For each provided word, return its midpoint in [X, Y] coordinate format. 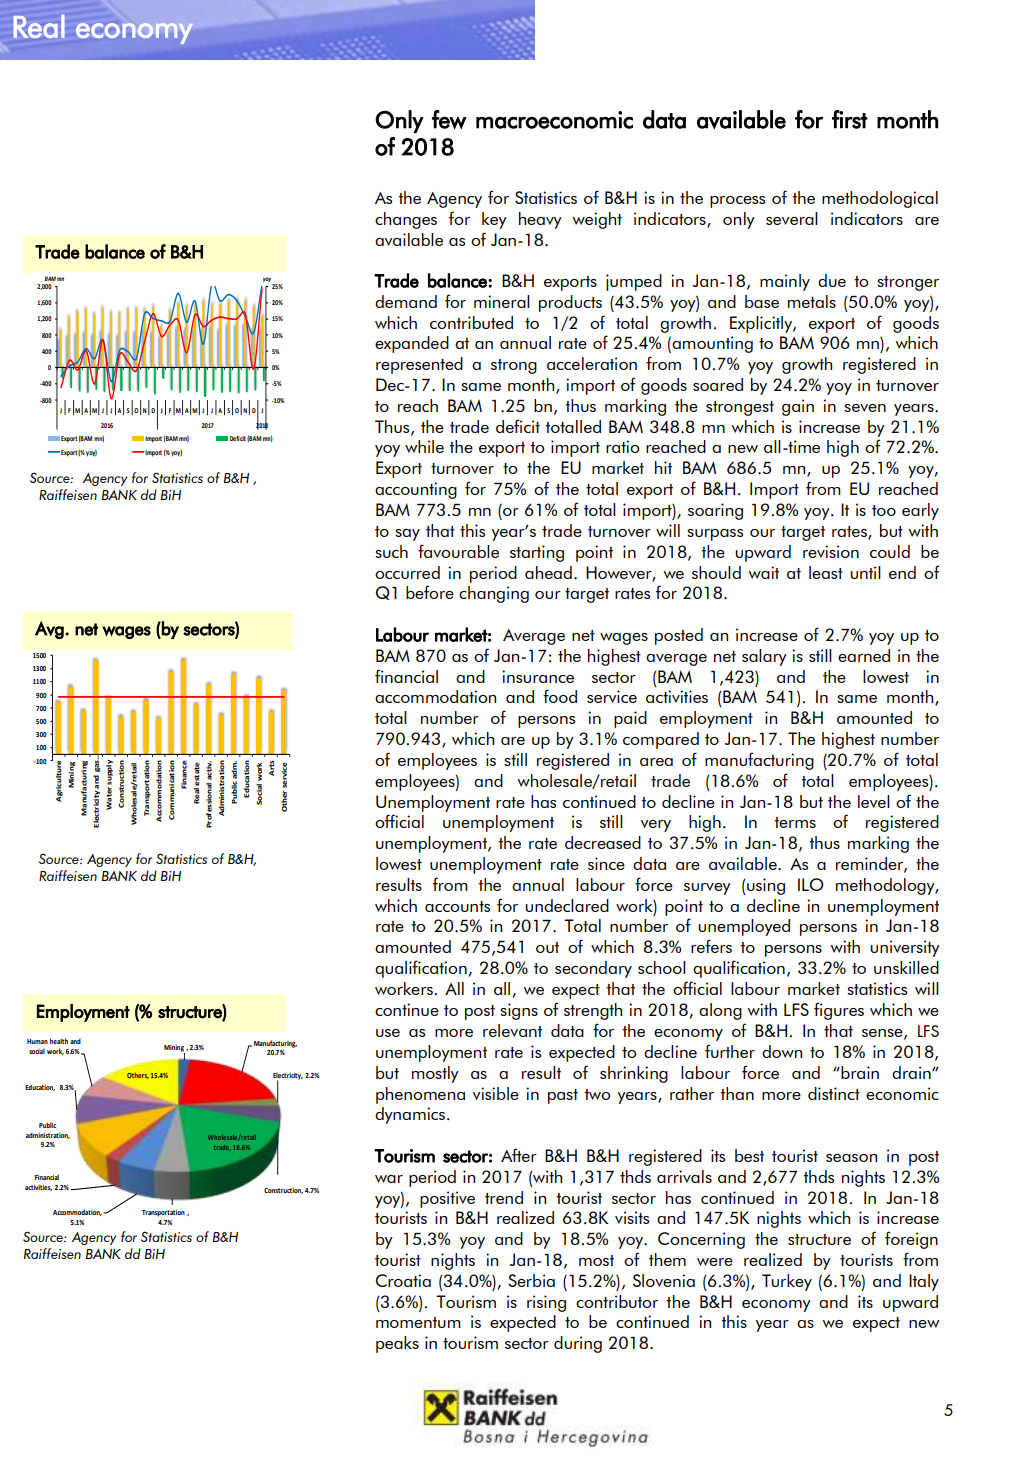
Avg [50, 630]
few [449, 119]
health [59, 1041]
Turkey [787, 1282]
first [850, 119]
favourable [458, 551]
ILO [811, 884]
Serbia [531, 1280]
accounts [457, 906]
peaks [397, 1344]
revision [831, 551]
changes [406, 220]
